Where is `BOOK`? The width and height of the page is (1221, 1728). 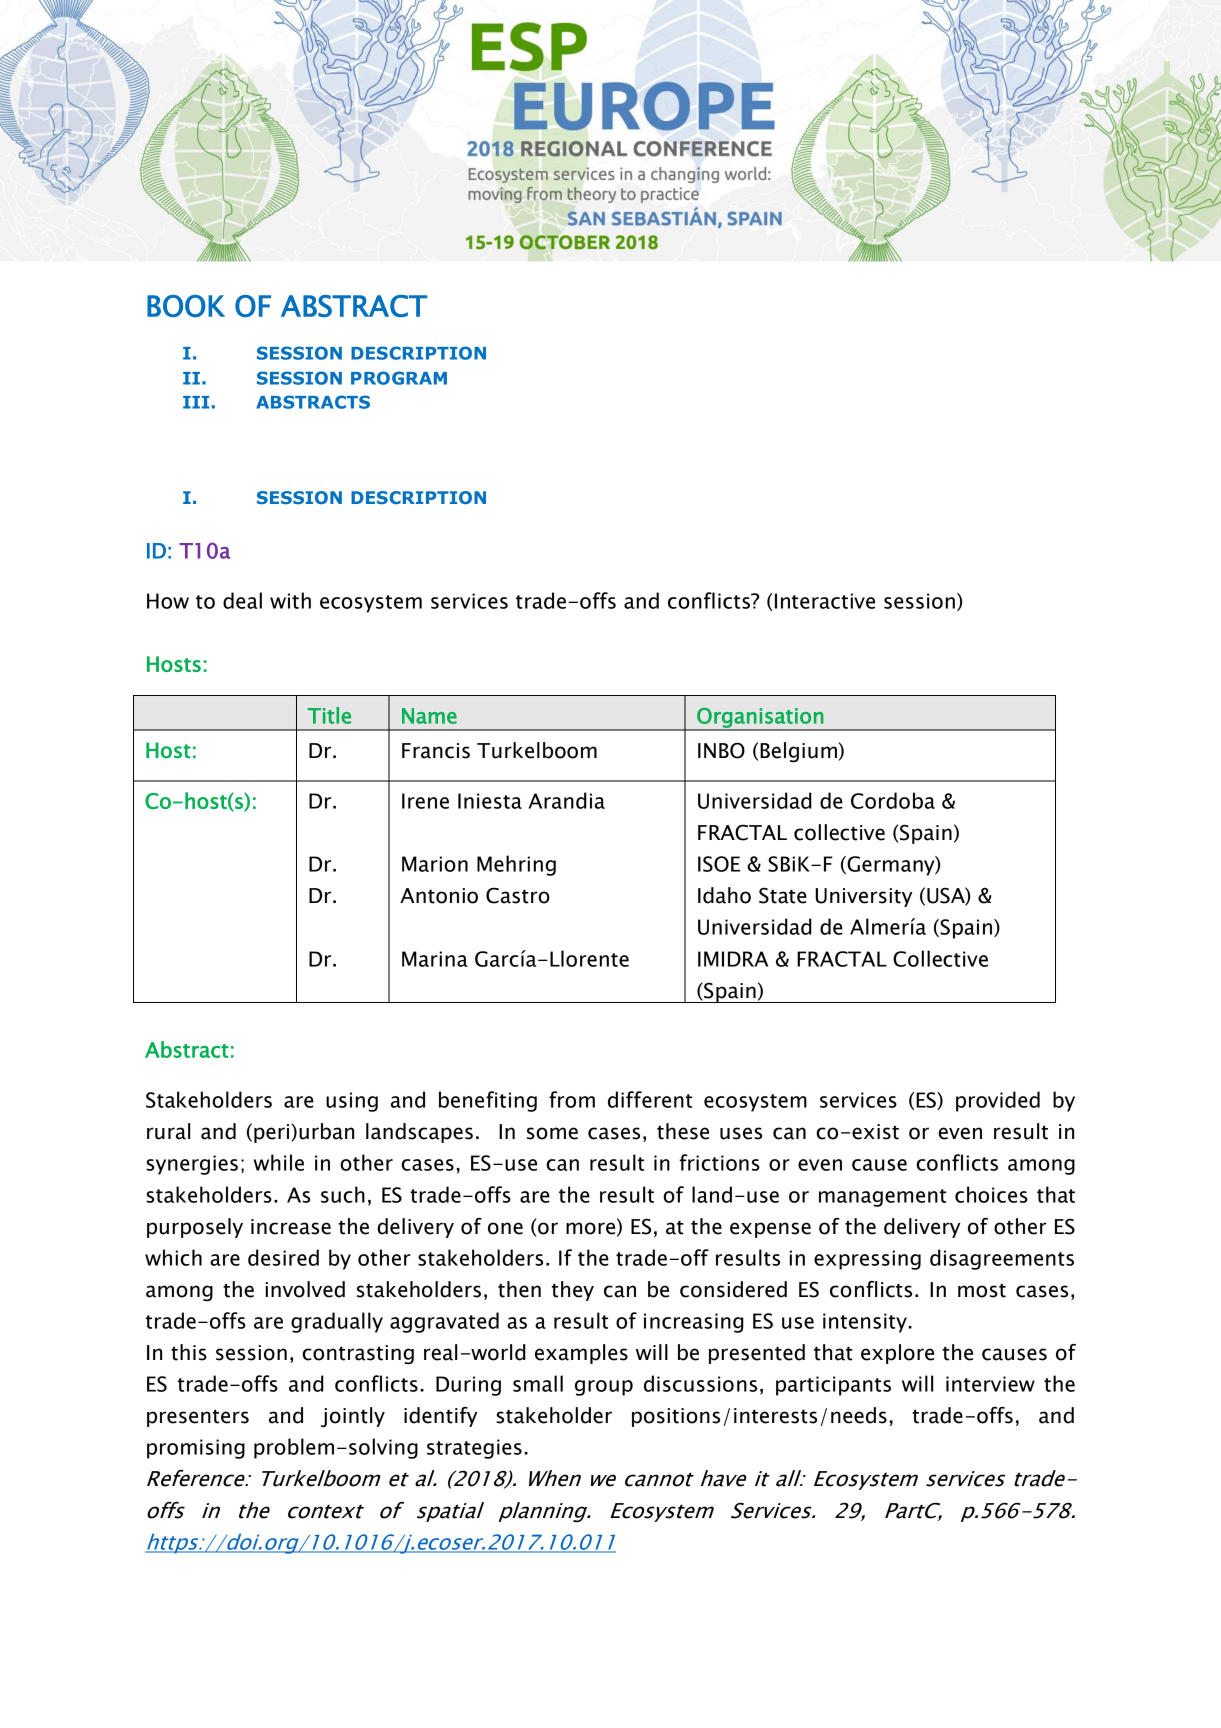 BOOK is located at coordinates (186, 306).
